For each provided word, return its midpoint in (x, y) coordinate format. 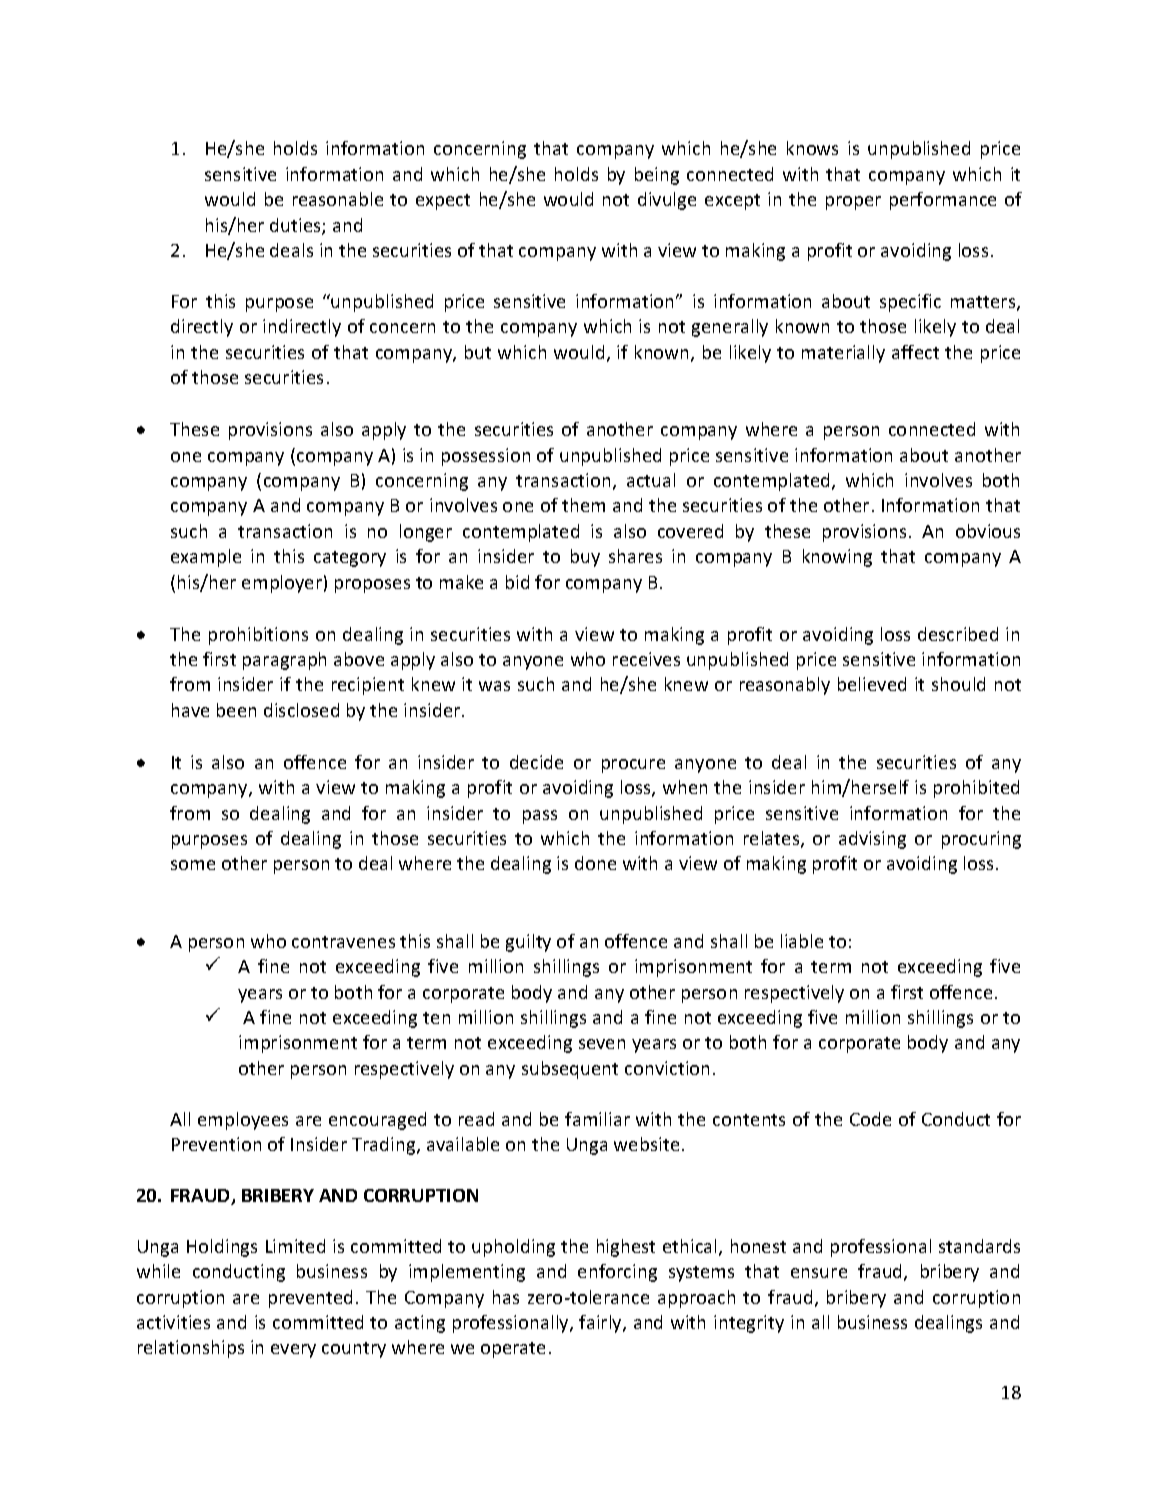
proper (853, 203)
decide (536, 762)
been (236, 710)
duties (296, 226)
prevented (310, 1299)
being (657, 176)
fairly (601, 1324)
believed (872, 684)
